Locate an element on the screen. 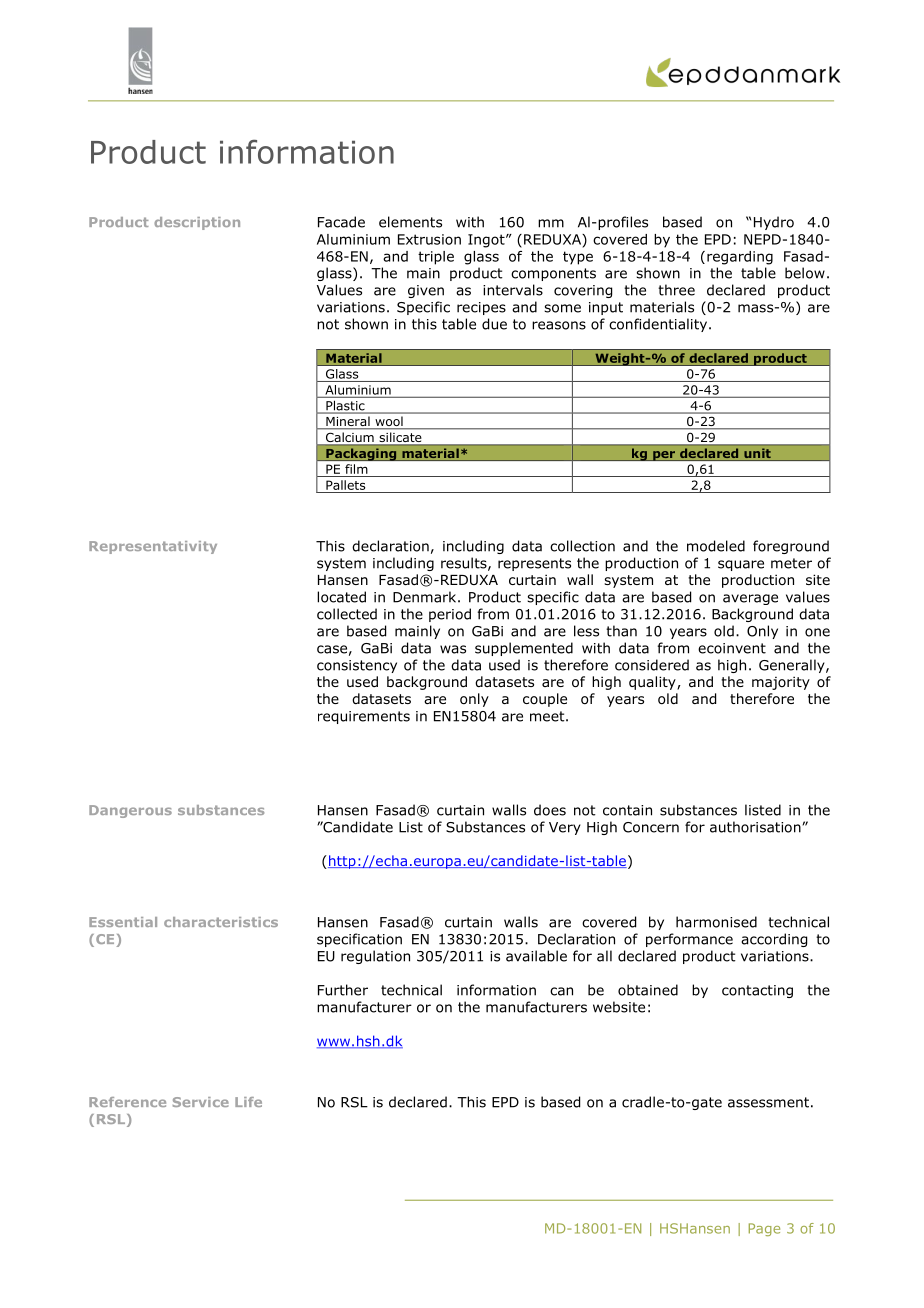 This screenshot has height=1308, width=924. Service is located at coordinates (201, 1102).
